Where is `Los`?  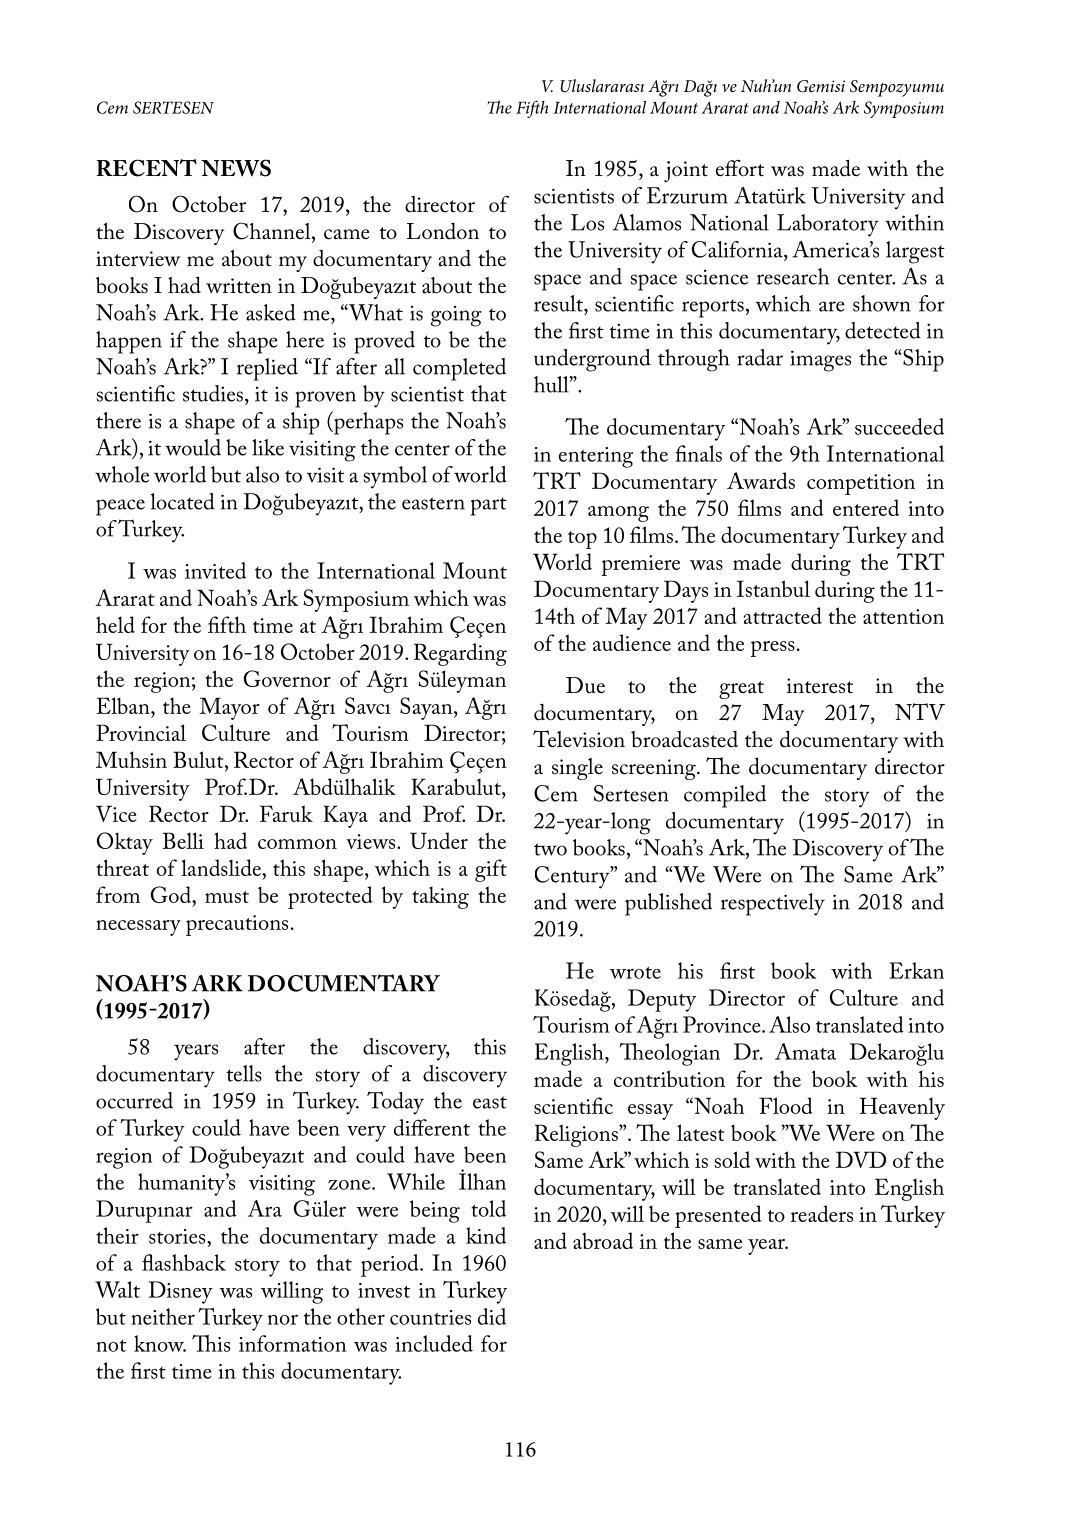
Los is located at coordinates (587, 222).
